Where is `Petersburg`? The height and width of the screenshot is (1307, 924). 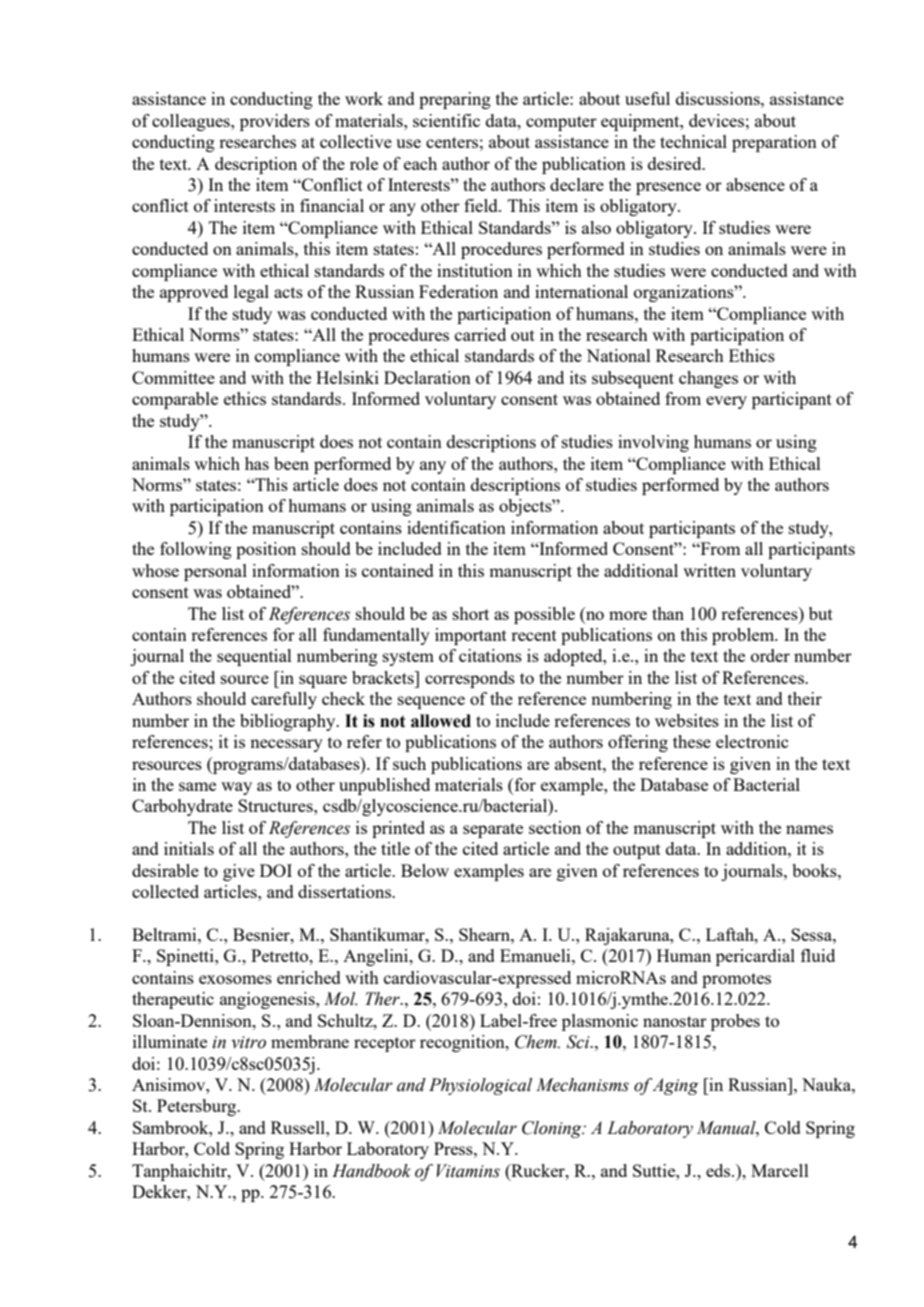
Petersburg is located at coordinates (198, 1107).
